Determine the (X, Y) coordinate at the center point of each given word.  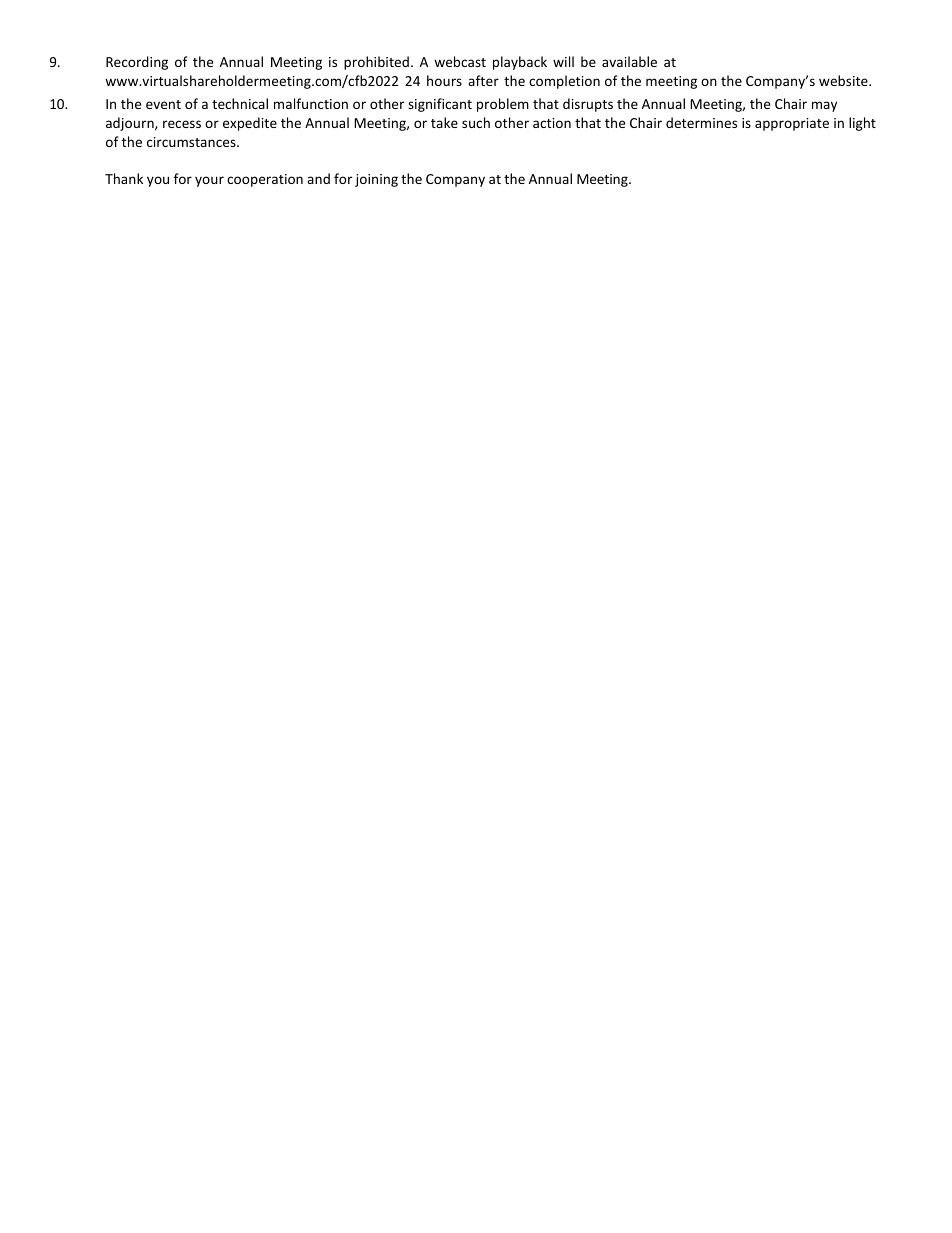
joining (376, 180)
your (209, 181)
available (629, 61)
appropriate (792, 124)
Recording (137, 63)
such (476, 122)
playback (520, 63)
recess (182, 124)
